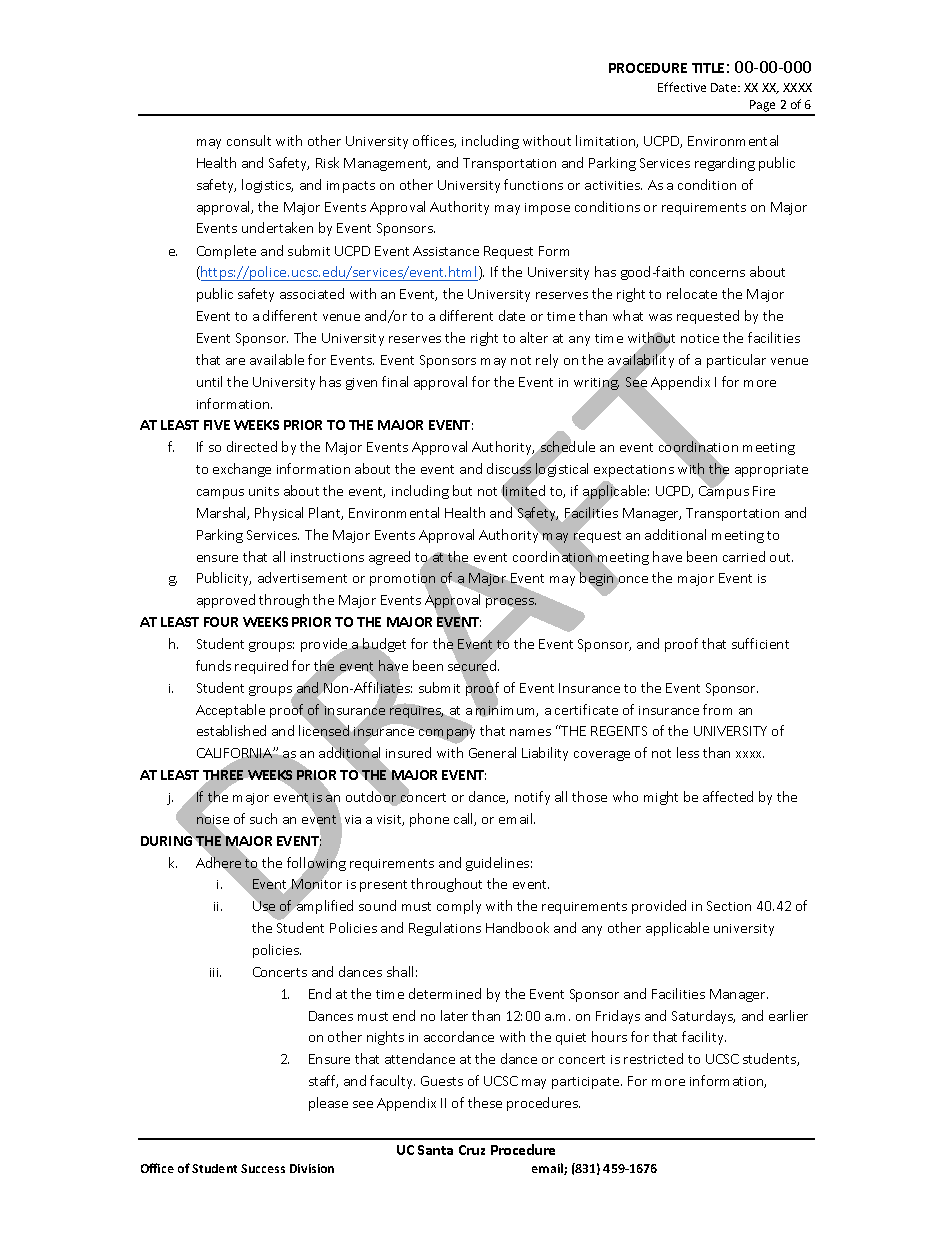 Image resolution: width=952 pixels, height=1233 pixels. What do you see at coordinates (472, 1150) in the page?
I see `Cruz` at bounding box center [472, 1150].
